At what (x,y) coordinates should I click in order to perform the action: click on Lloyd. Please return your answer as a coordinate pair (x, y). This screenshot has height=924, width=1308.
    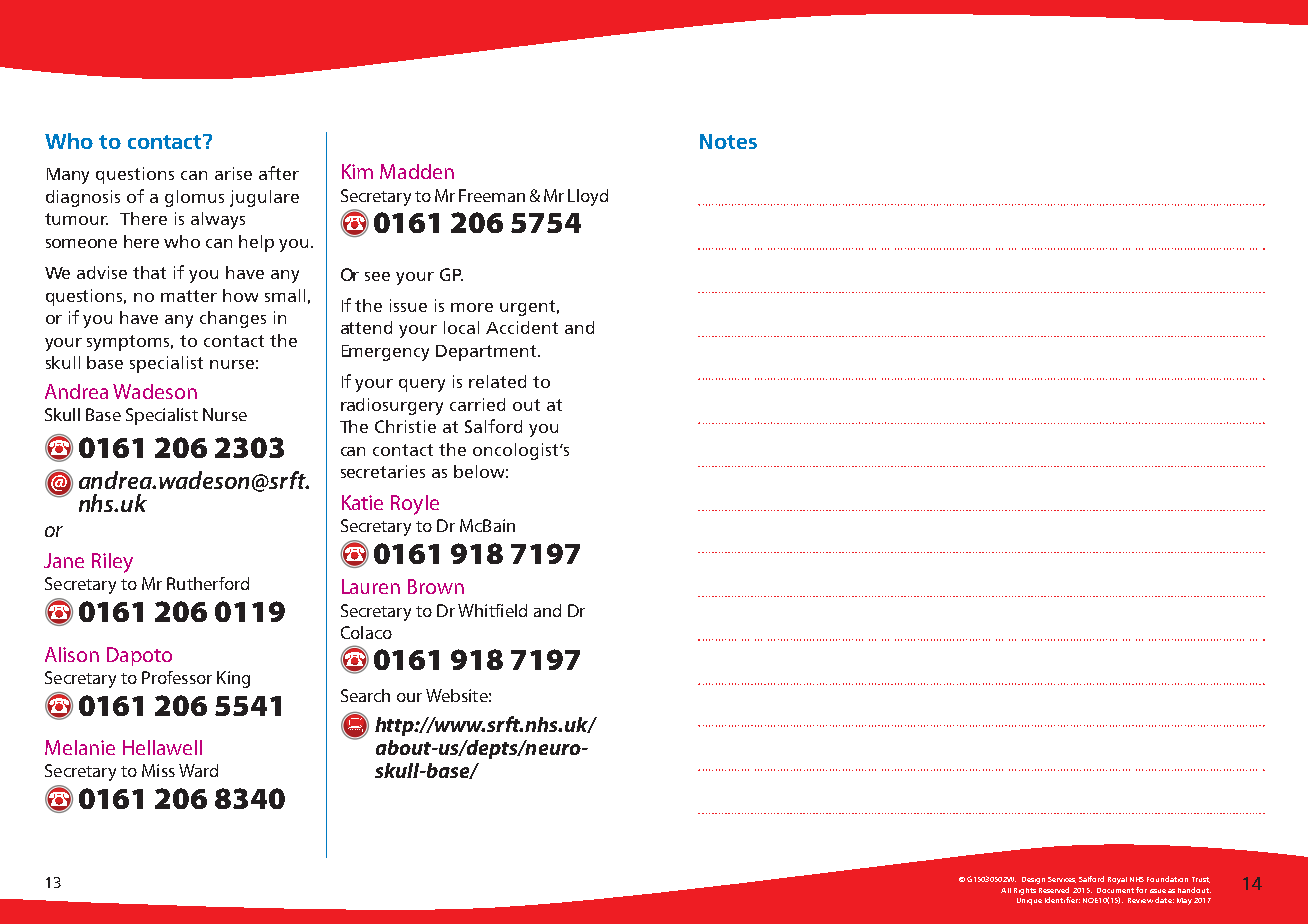
    Looking at the image, I should click on (588, 197).
